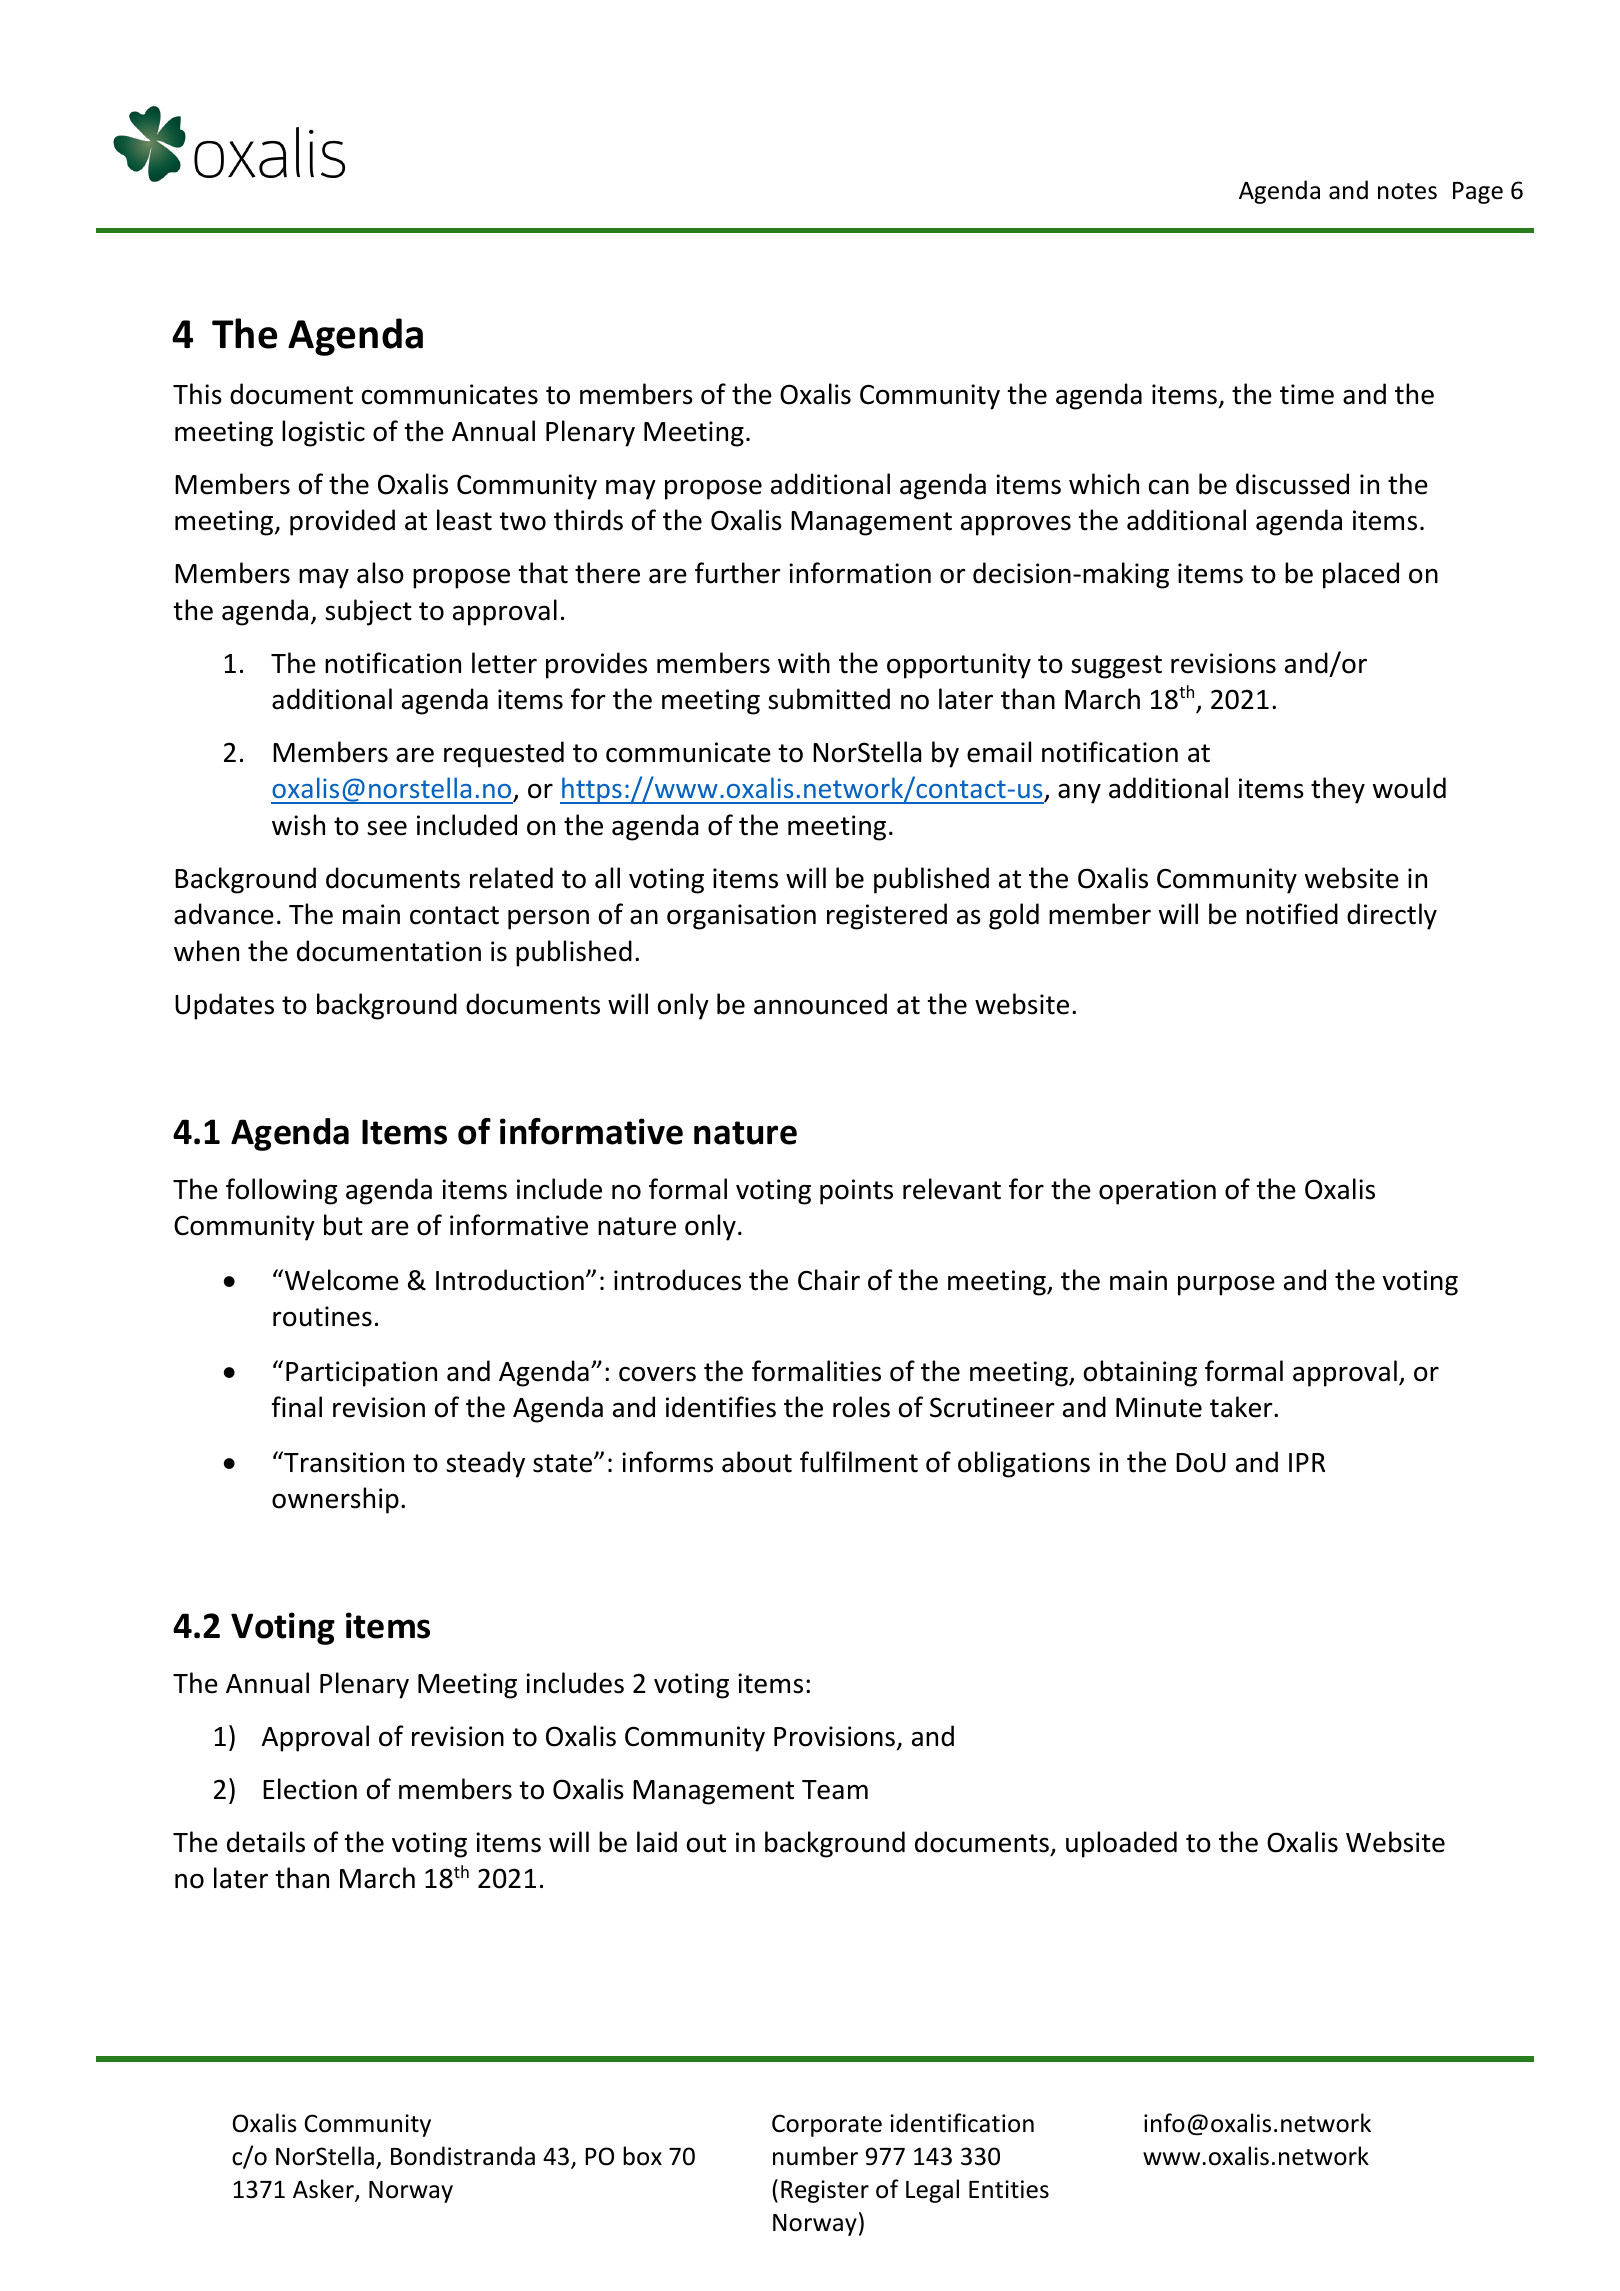  I want to click on points, so click(856, 1192).
